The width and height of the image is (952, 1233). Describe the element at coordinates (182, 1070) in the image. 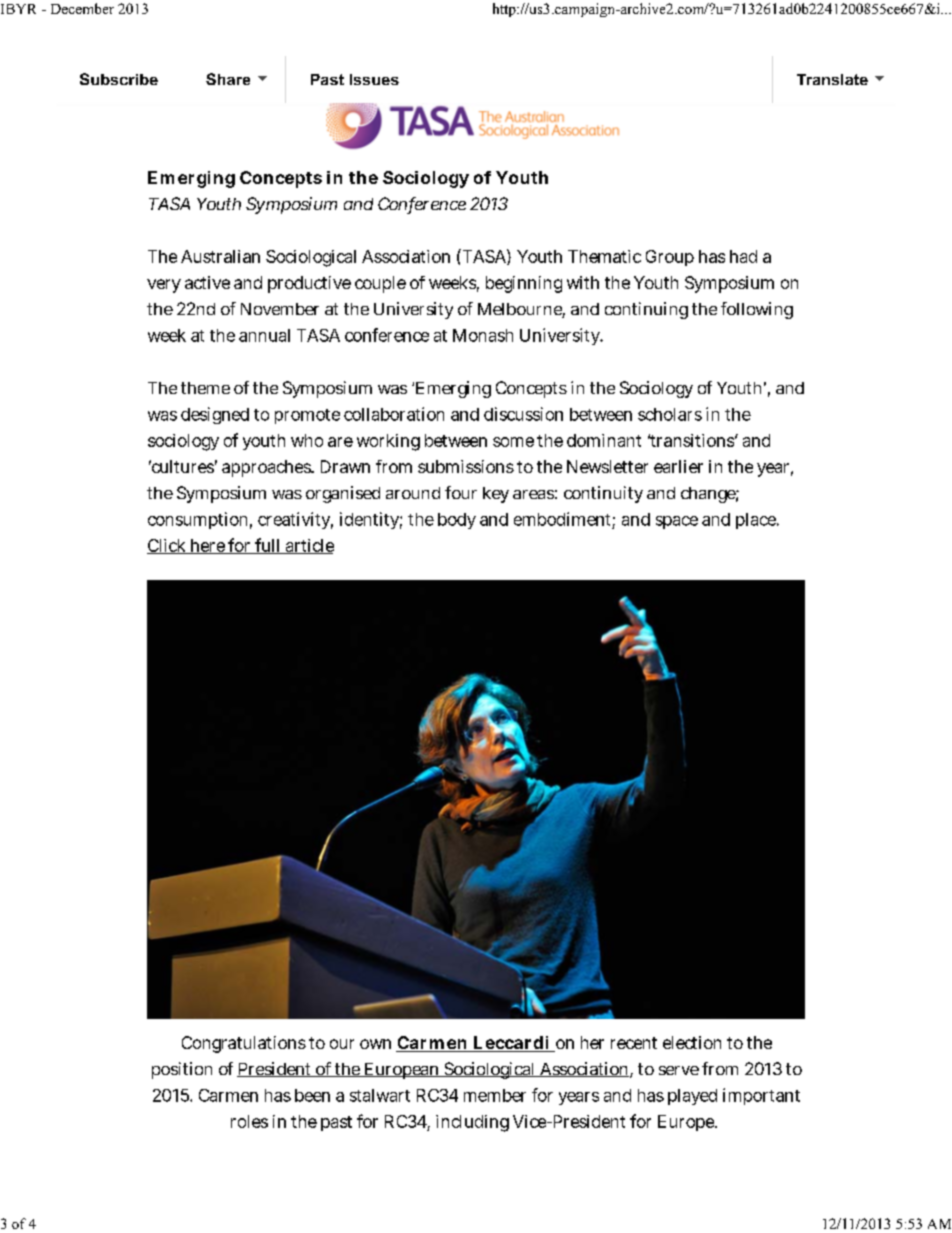

I see `position` at that location.
